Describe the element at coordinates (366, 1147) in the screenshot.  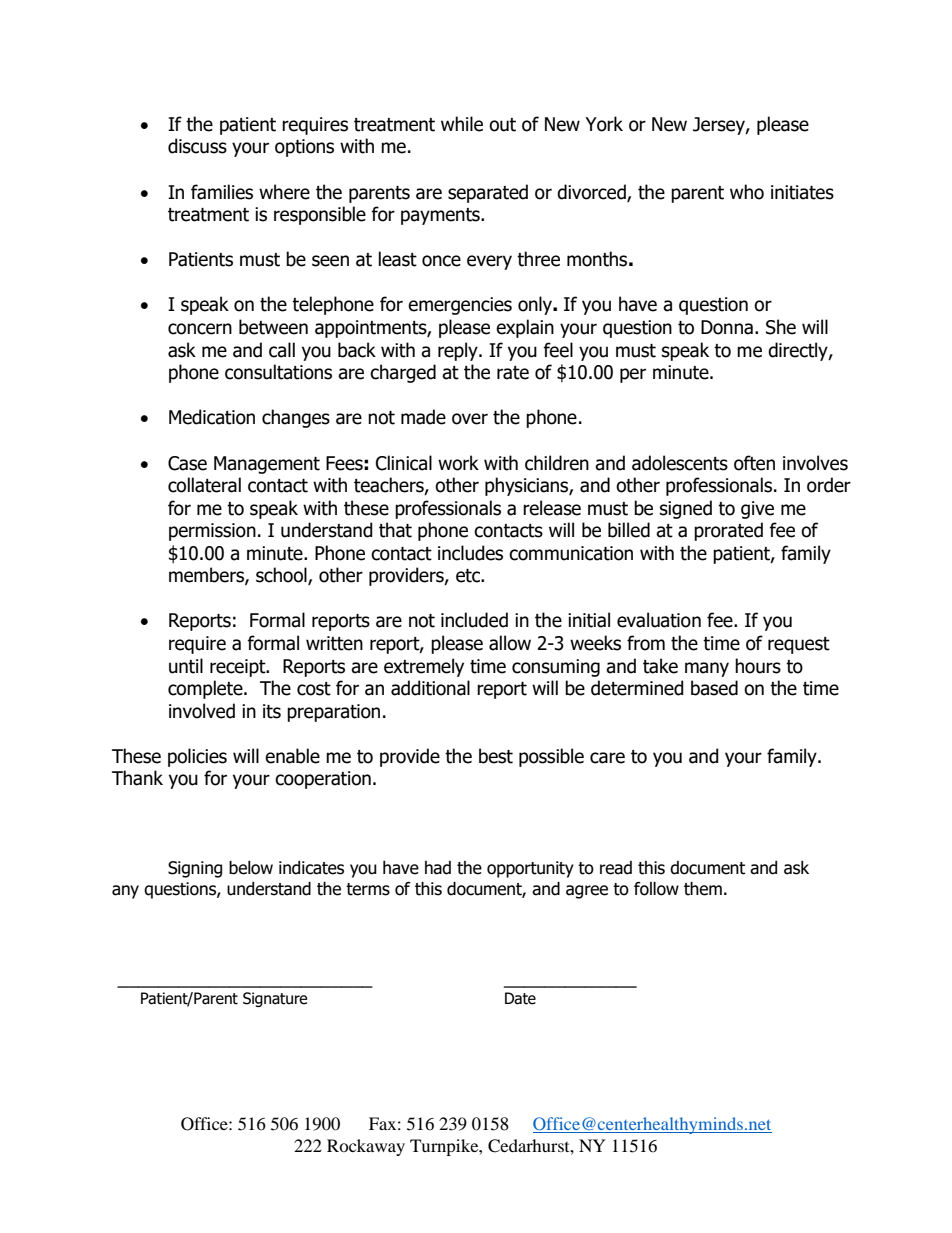
I see `Rockaway` at that location.
